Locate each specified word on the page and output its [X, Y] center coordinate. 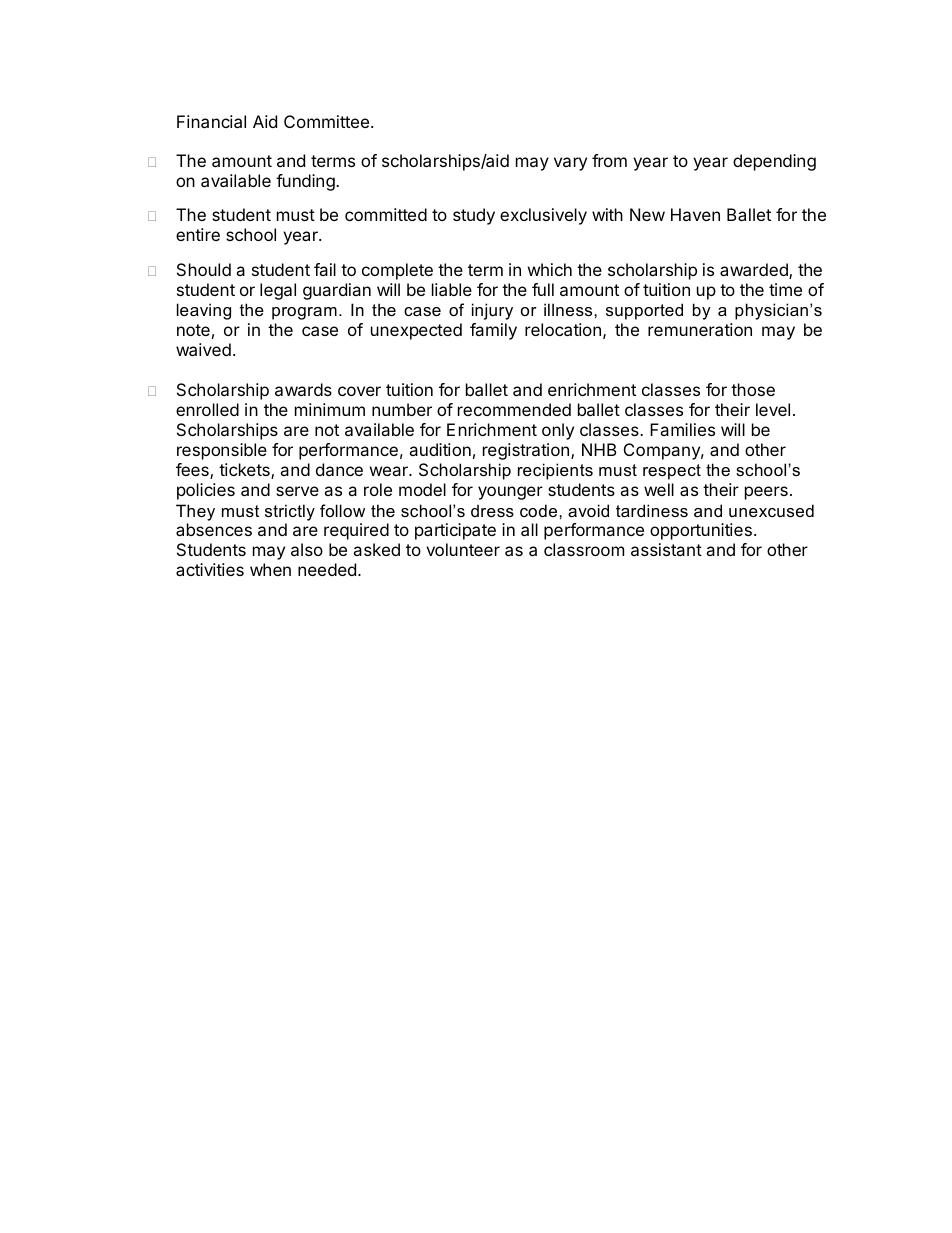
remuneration [700, 329]
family [493, 331]
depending [774, 162]
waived [203, 349]
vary [570, 164]
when [270, 569]
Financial [211, 121]
